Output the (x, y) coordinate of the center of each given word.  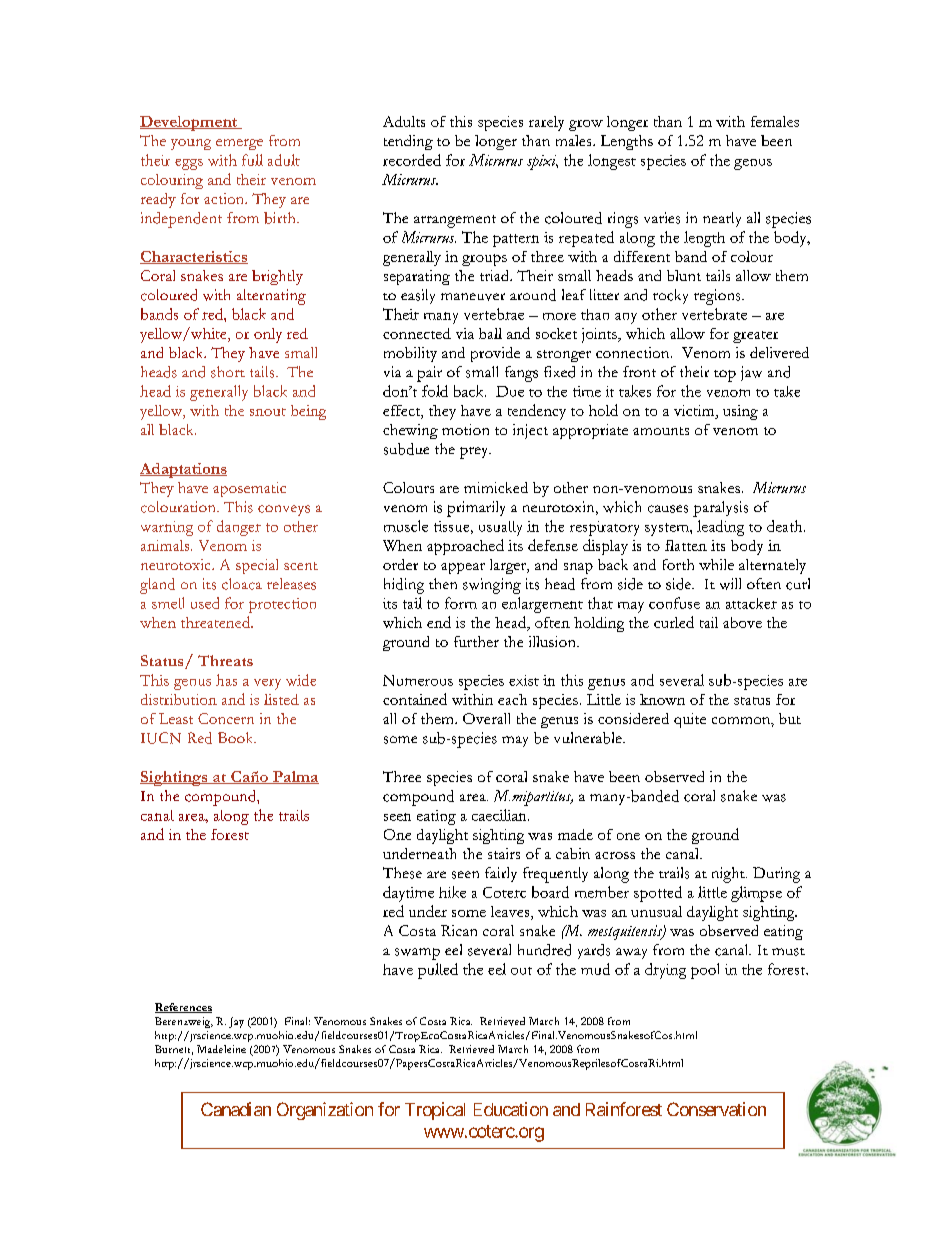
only (268, 335)
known (662, 699)
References (183, 1008)
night (729, 875)
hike (452, 892)
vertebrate (714, 314)
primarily (476, 509)
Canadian (236, 1109)
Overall (486, 718)
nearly (722, 219)
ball (490, 333)
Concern (226, 718)
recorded (412, 160)
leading (720, 528)
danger (239, 528)
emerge (239, 144)
